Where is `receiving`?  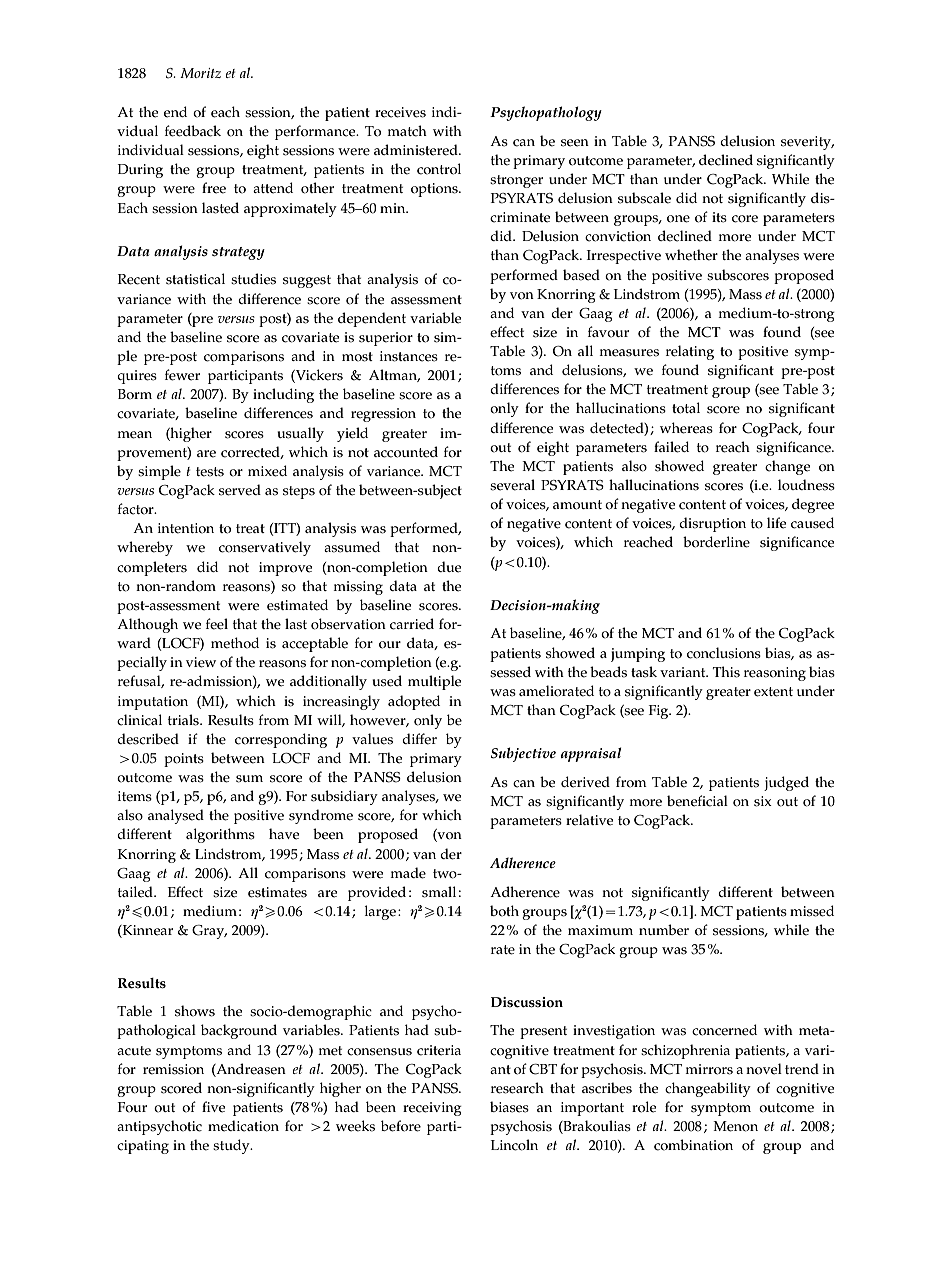
receiving is located at coordinates (432, 1109).
